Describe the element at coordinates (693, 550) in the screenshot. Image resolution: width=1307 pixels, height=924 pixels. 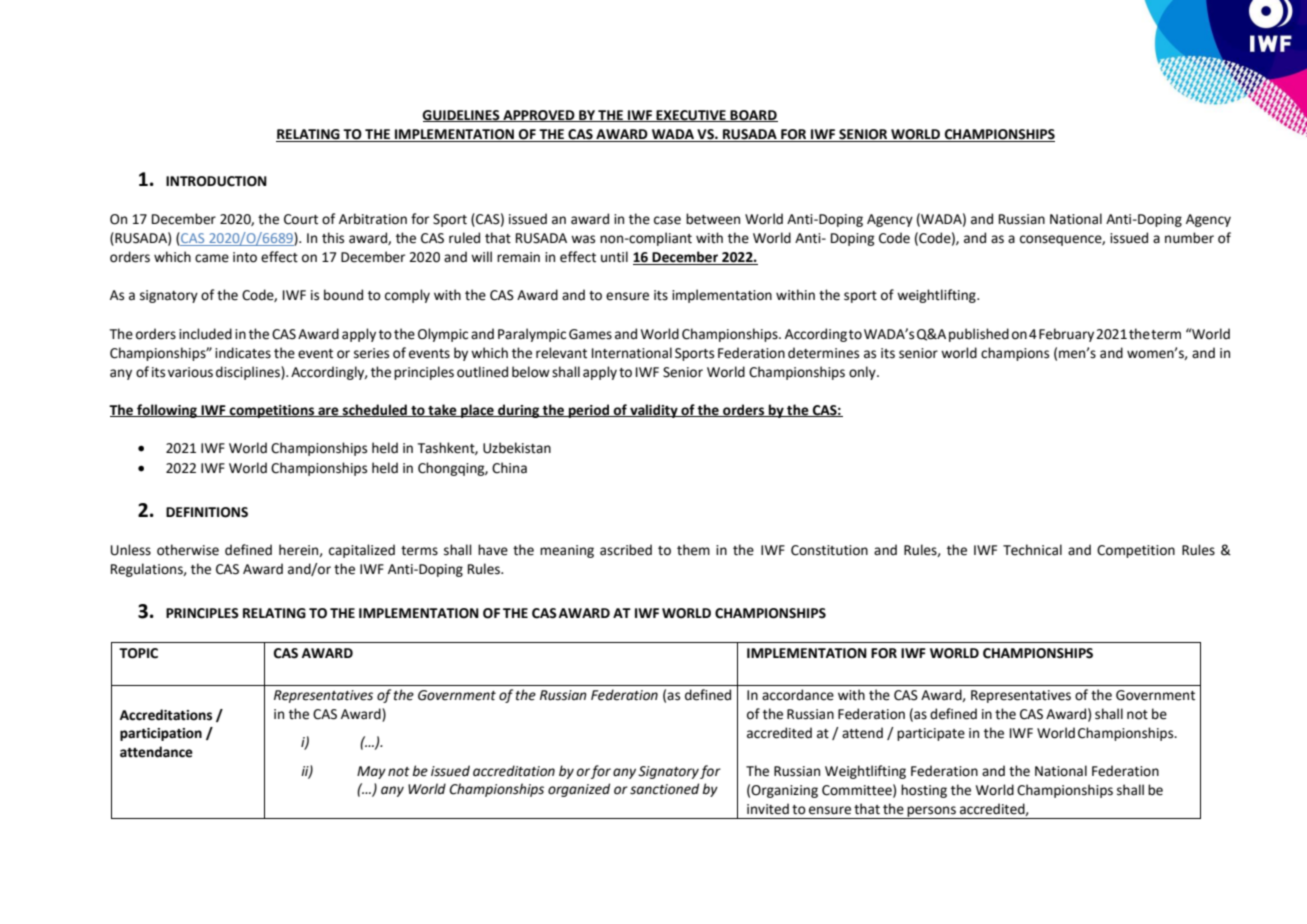
I see `them` at that location.
